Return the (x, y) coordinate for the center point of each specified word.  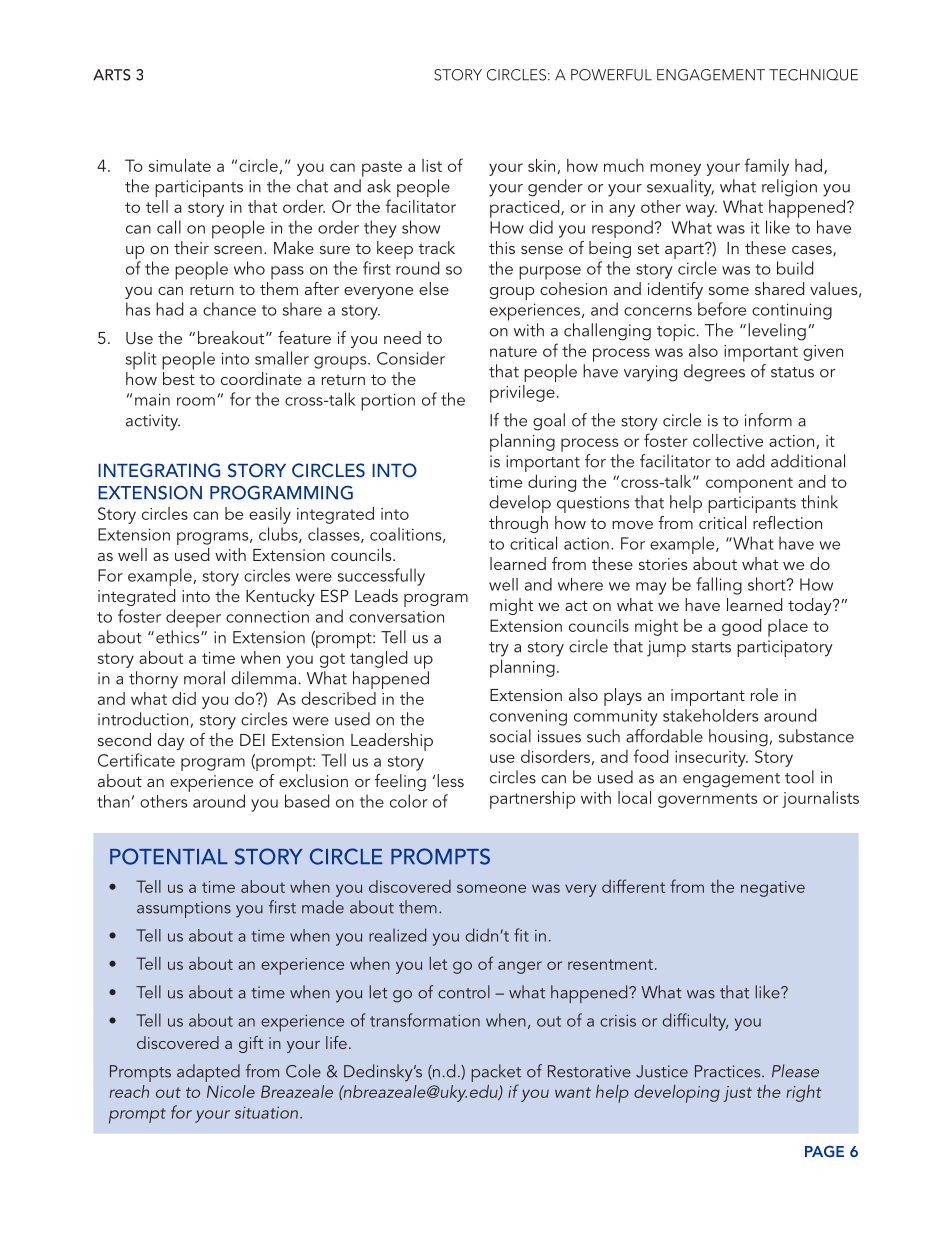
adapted (208, 1073)
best (179, 378)
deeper (193, 618)
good (741, 627)
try (499, 649)
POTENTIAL (169, 856)
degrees (714, 373)
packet (496, 1074)
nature (513, 351)
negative (773, 889)
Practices (729, 1071)
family (767, 167)
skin (541, 165)
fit (521, 935)
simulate (180, 165)
